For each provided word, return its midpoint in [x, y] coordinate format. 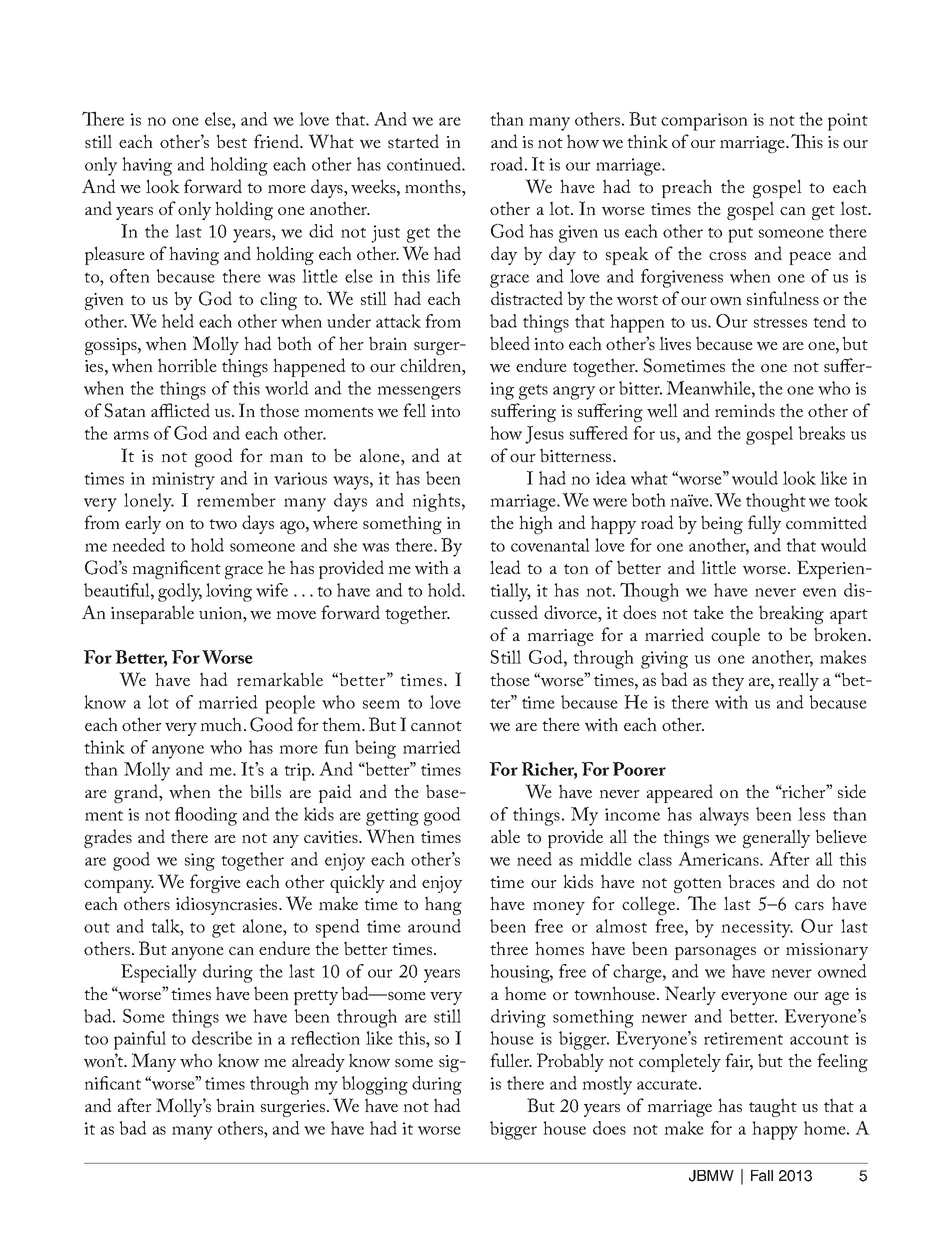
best [231, 141]
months [434, 186]
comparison [704, 122]
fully [764, 524]
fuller [511, 1060]
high [536, 524]
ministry [183, 481]
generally [776, 838]
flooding [206, 816]
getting [392, 817]
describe [222, 1038]
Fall [762, 1176]
